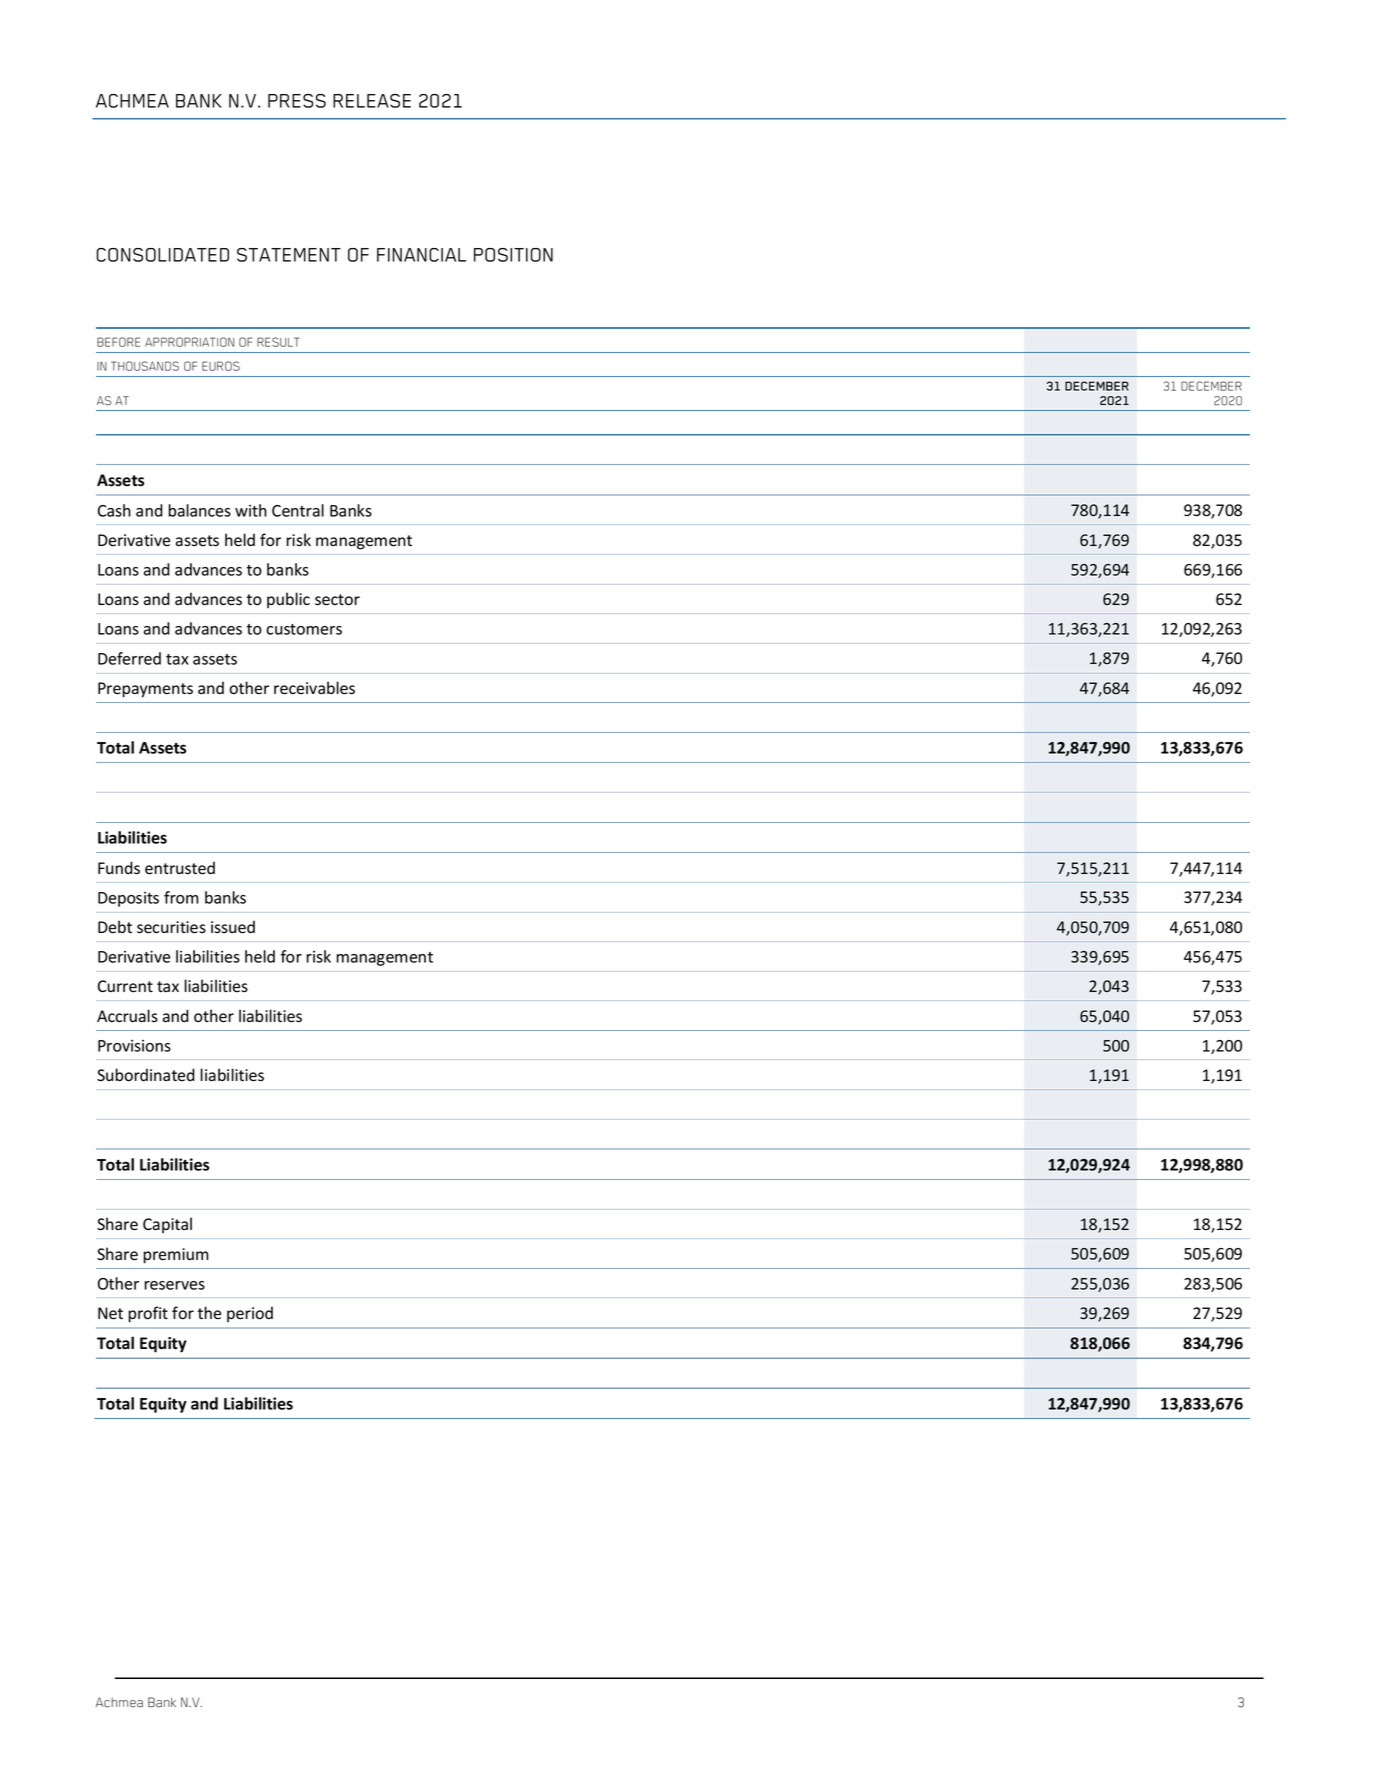 This screenshot has height=1783, width=1378. I want to click on customers, so click(304, 629).
